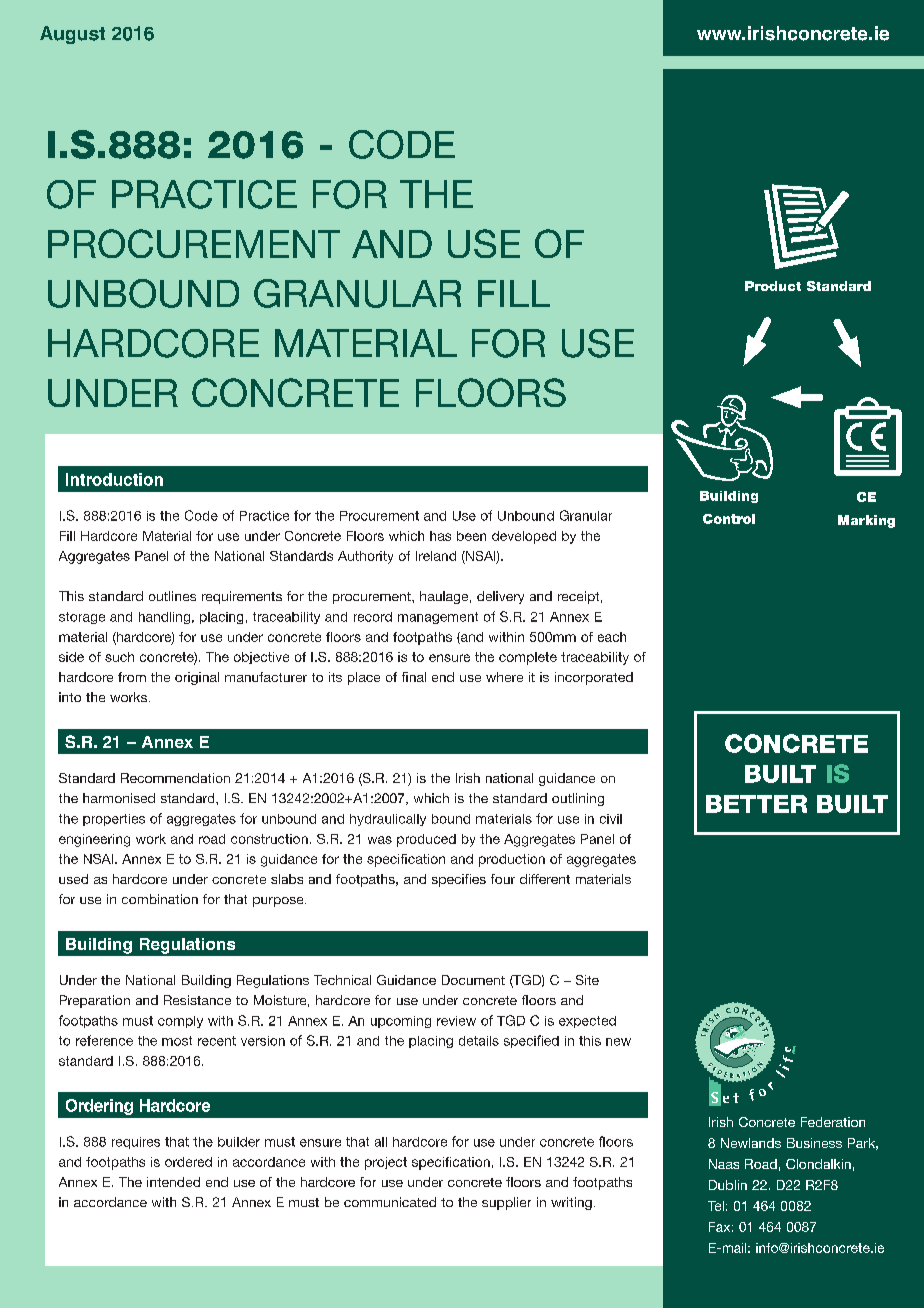 The image size is (924, 1308). I want to click on intended, so click(173, 1182).
